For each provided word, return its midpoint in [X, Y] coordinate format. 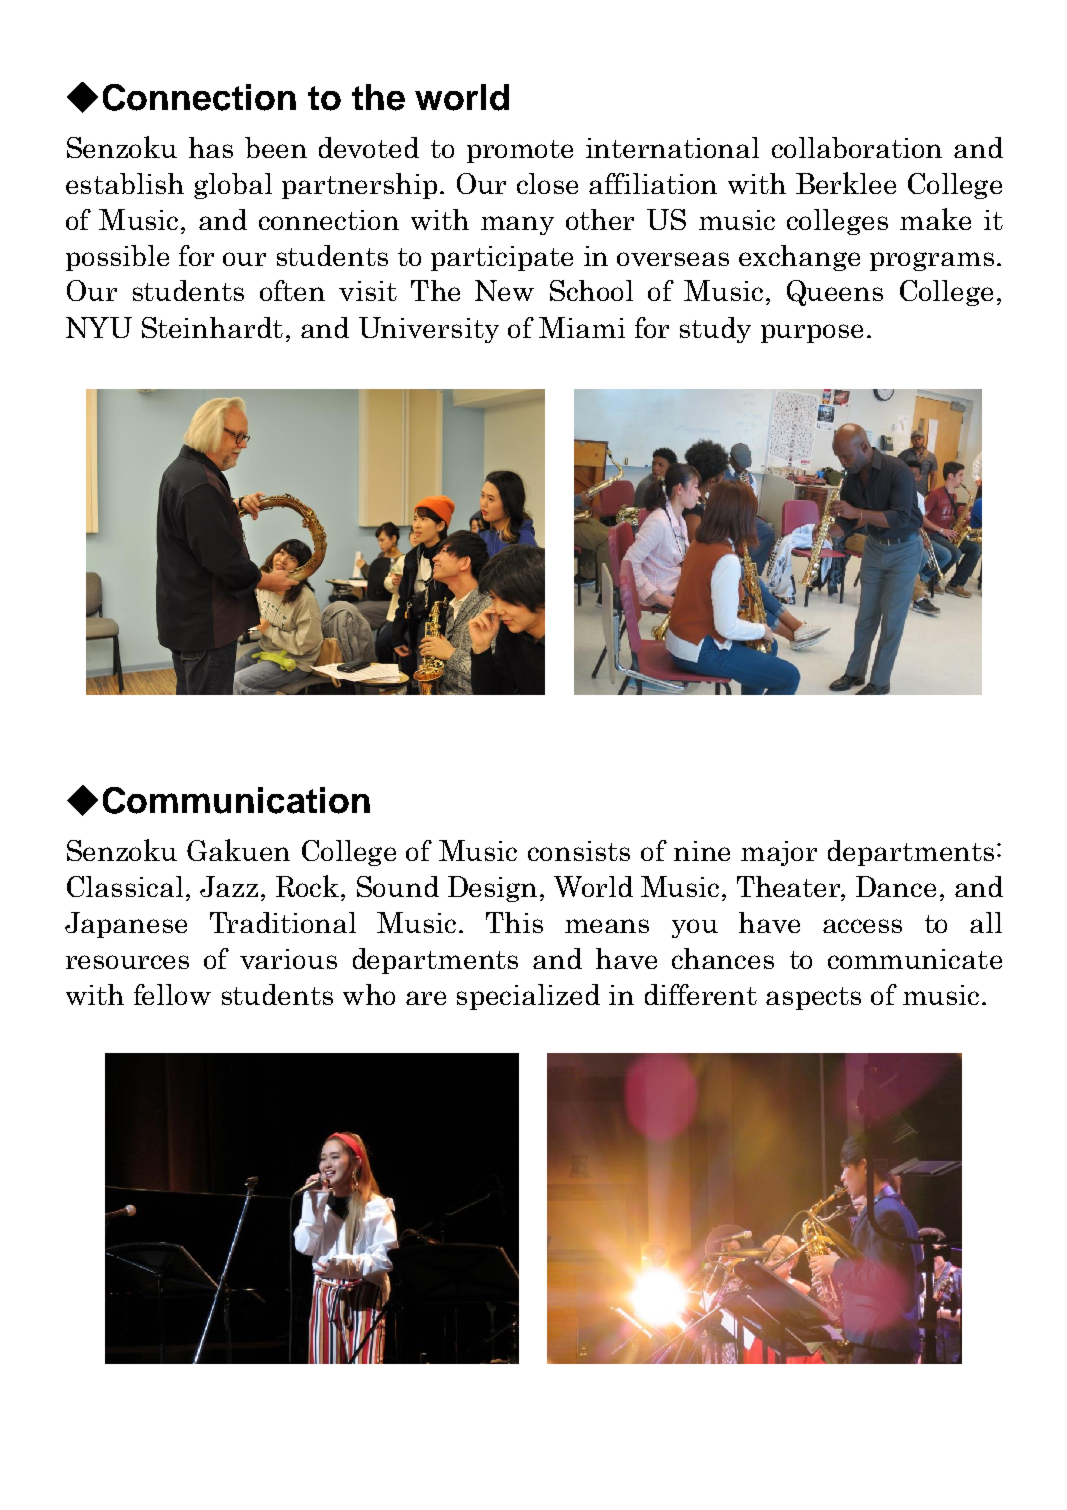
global [233, 186]
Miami [582, 327]
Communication [236, 800]
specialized [528, 997]
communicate [915, 959]
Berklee [846, 183]
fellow [172, 994]
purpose [812, 333]
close [547, 183]
